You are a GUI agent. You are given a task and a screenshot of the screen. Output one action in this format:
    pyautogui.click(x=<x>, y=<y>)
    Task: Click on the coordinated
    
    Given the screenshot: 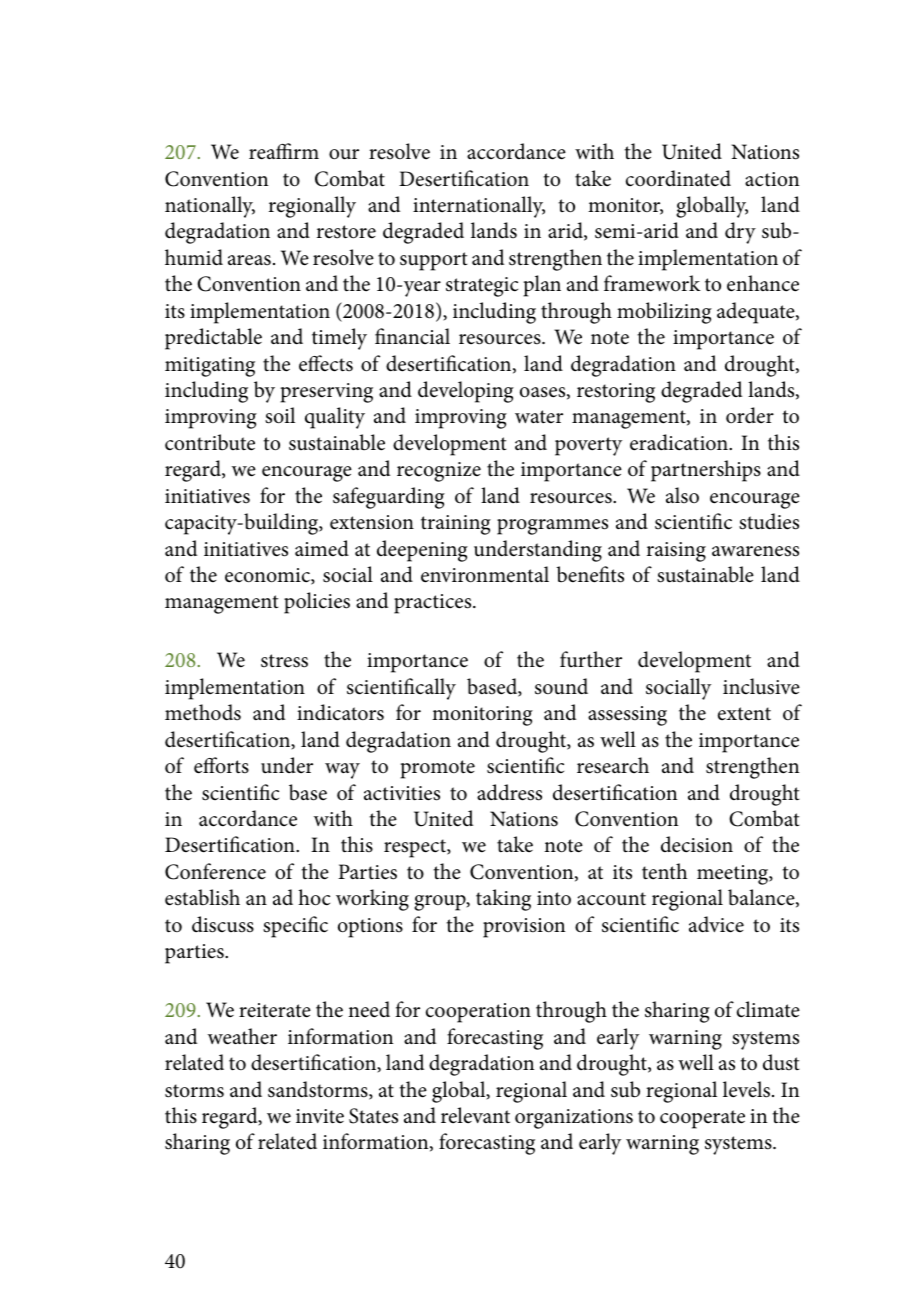 What is the action you would take?
    pyautogui.click(x=678, y=178)
